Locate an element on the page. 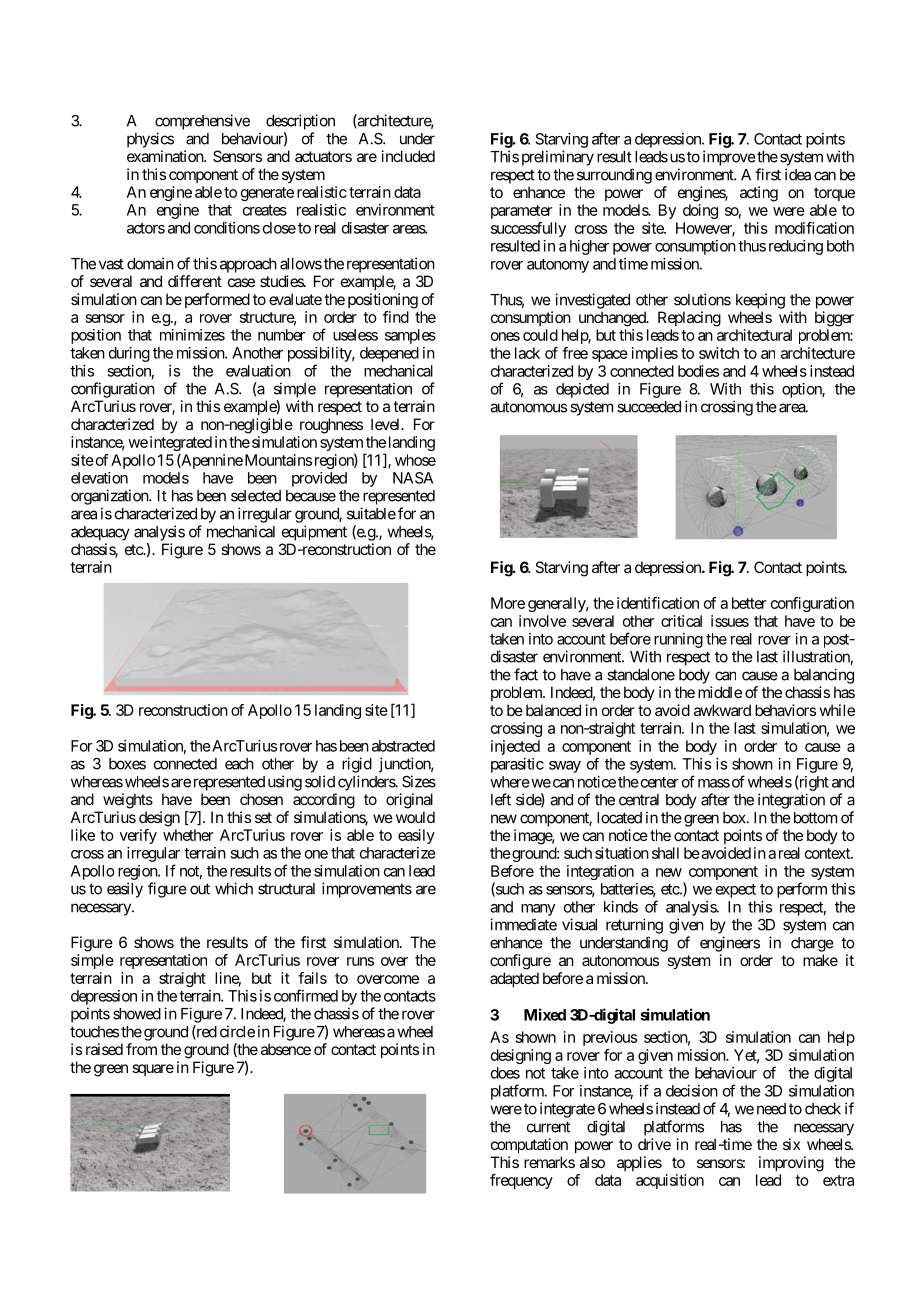  examination is located at coordinates (166, 156).
